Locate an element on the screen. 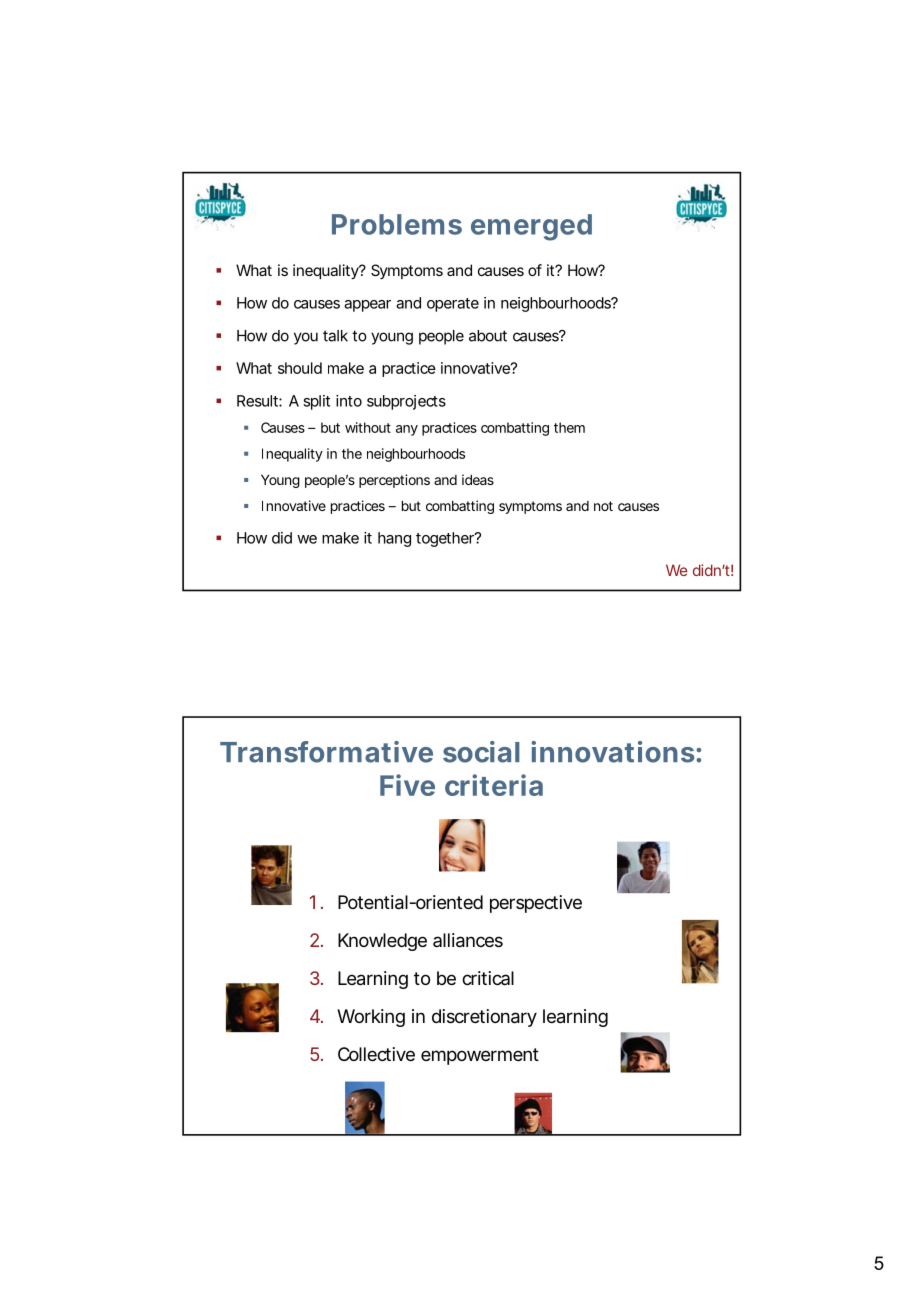 The height and width of the screenshot is (1308, 924). them is located at coordinates (569, 427).
